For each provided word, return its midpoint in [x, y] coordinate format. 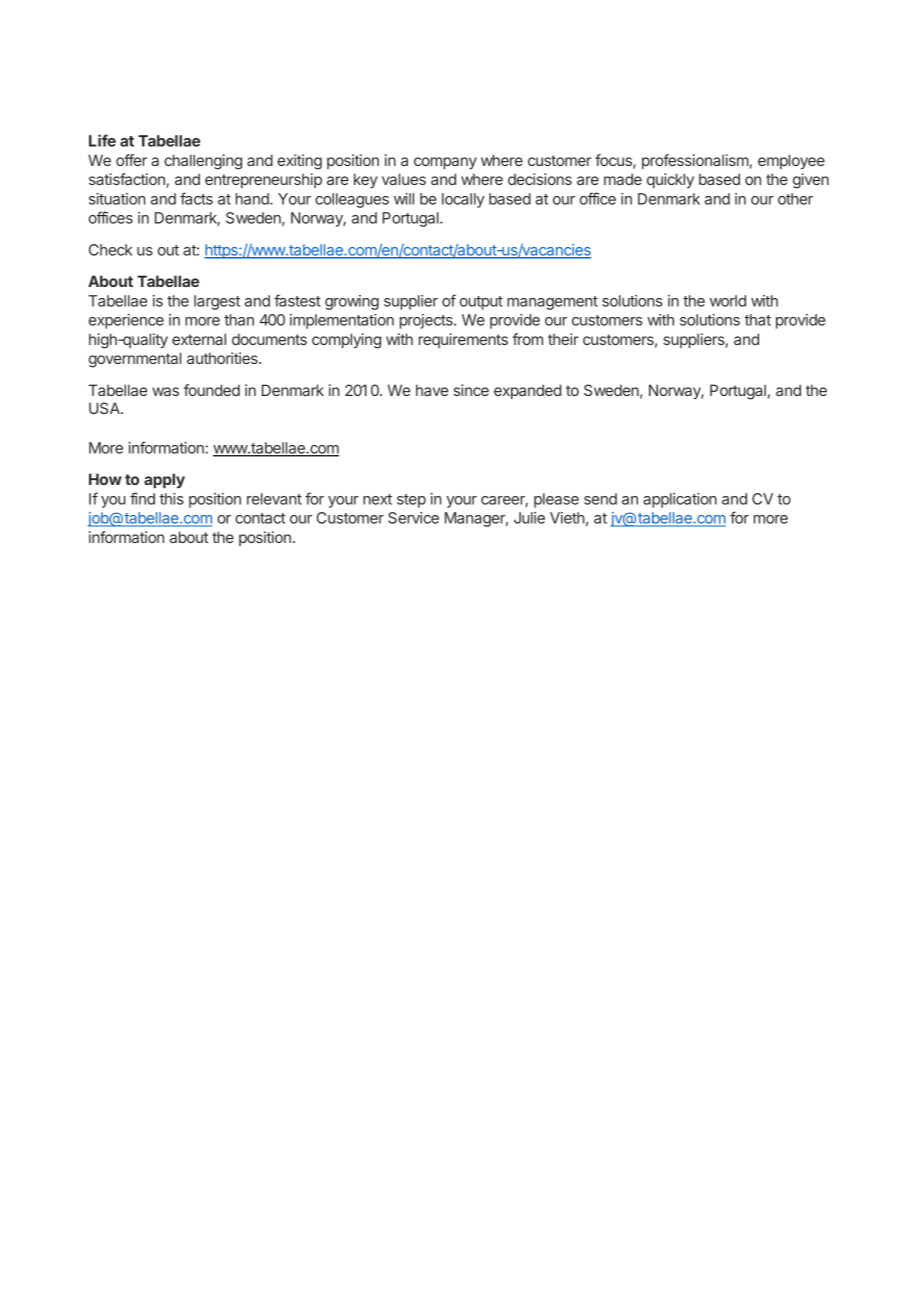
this [171, 499]
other [795, 199]
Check [110, 250]
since [471, 390]
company [445, 163]
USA [105, 408]
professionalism [695, 161]
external [199, 339]
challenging [203, 162]
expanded [527, 391]
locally [463, 200]
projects [427, 321]
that [757, 320]
